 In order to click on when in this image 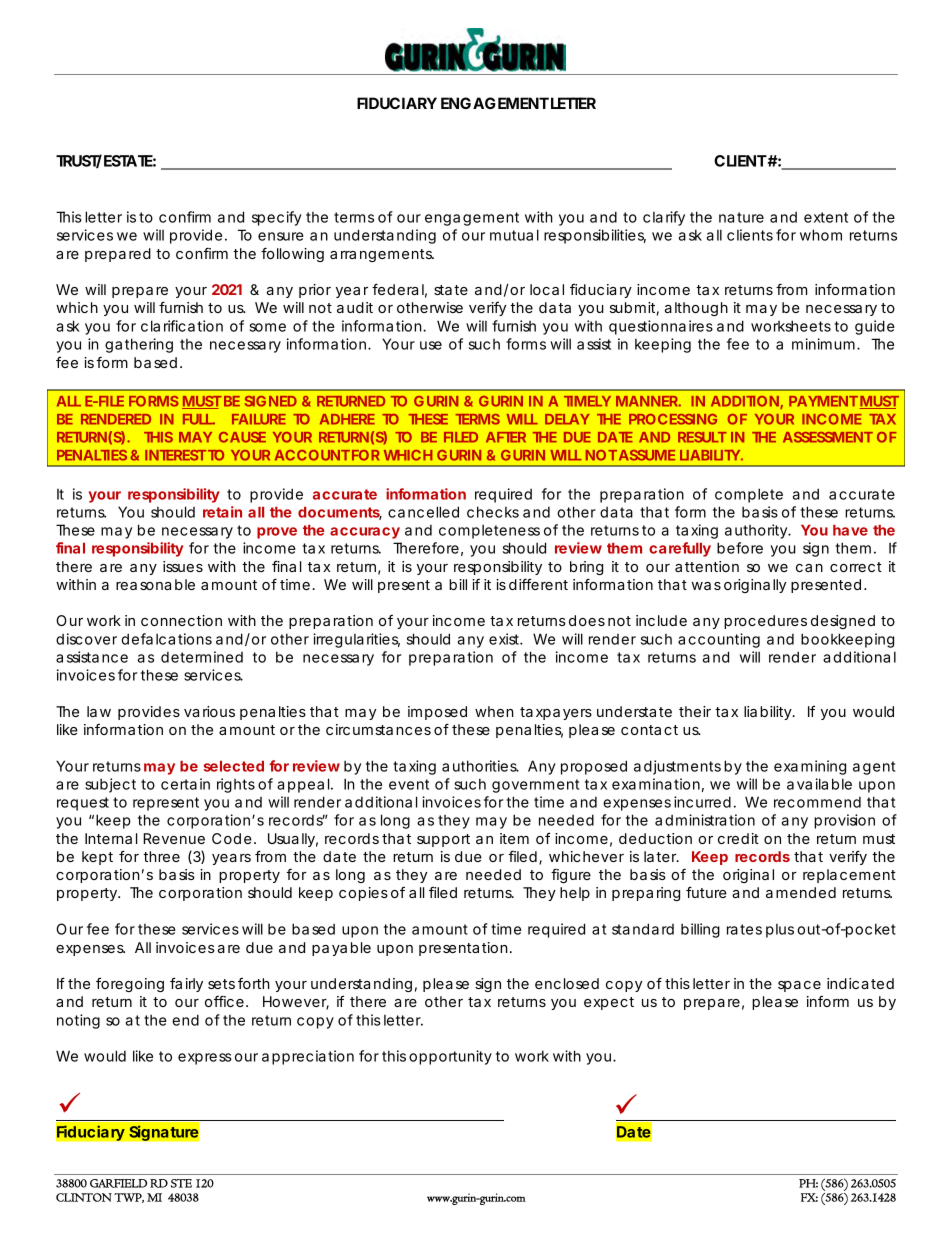, I will do `click(494, 711)`.
